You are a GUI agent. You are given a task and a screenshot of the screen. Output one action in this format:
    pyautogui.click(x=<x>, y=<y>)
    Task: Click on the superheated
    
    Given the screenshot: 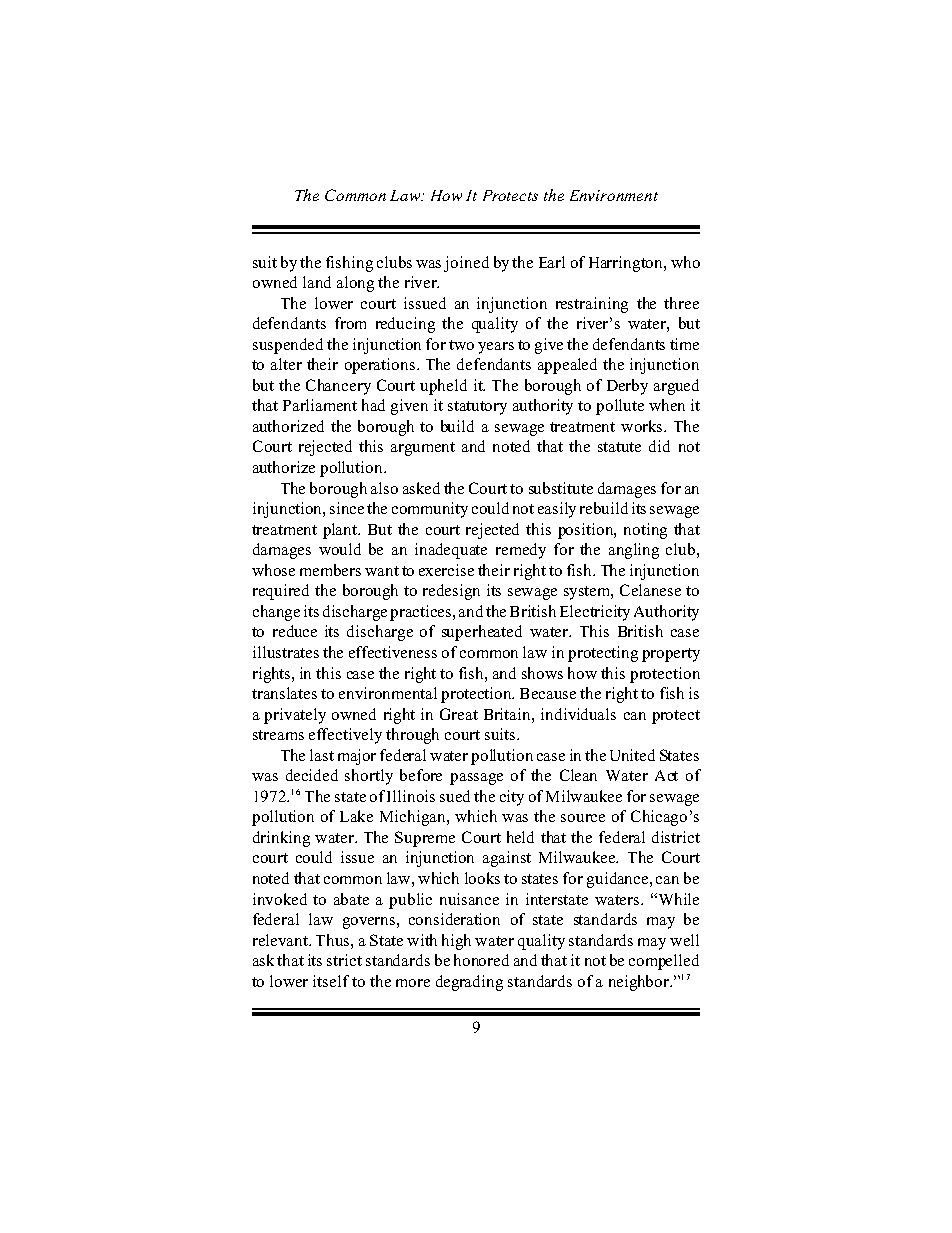 What is the action you would take?
    pyautogui.click(x=482, y=633)
